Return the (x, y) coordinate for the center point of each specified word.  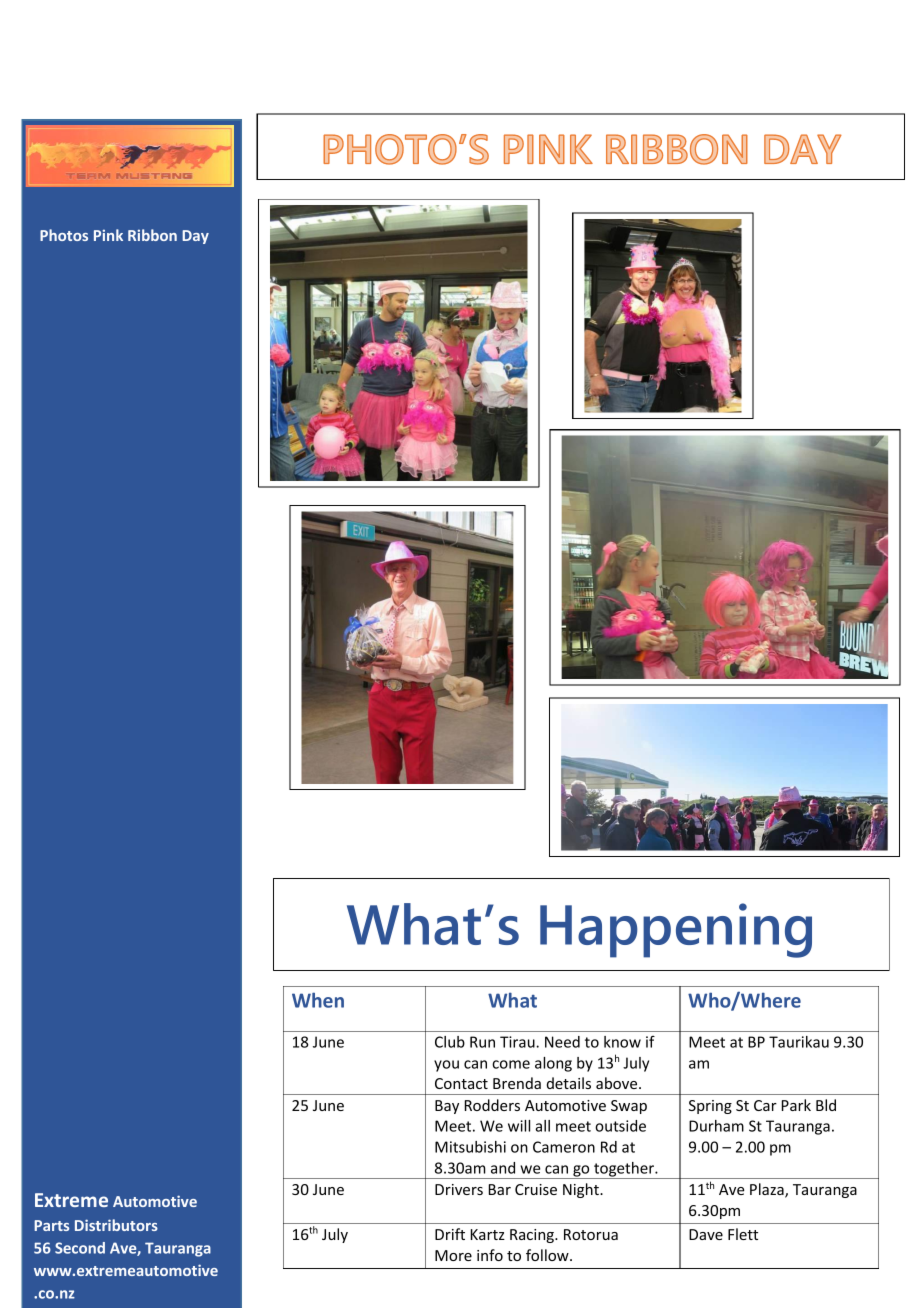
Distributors (116, 1225)
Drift (450, 1234)
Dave (706, 1234)
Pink (108, 235)
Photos (64, 235)
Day (195, 237)
